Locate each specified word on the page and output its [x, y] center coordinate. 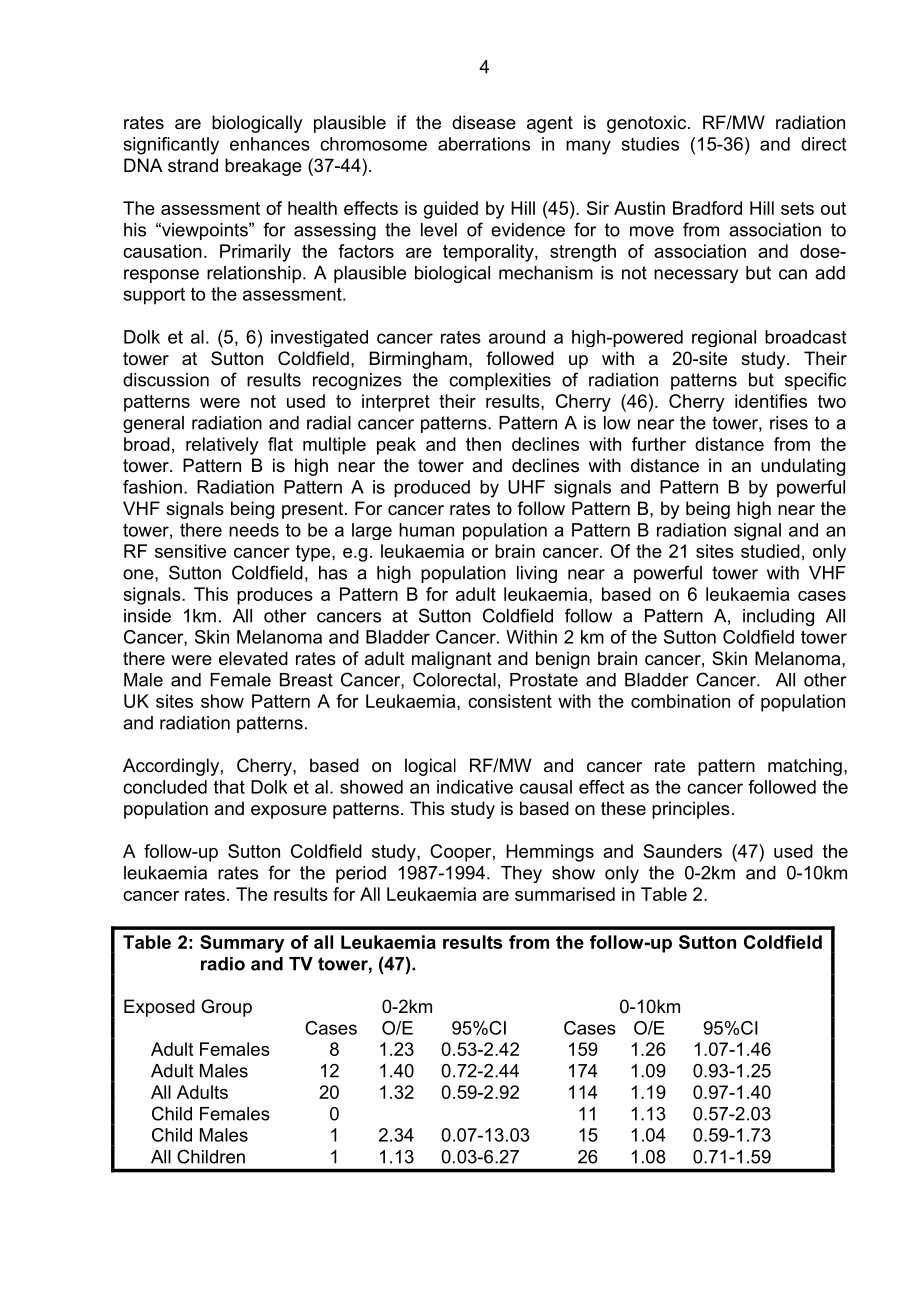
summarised [565, 894]
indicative [475, 787]
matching [805, 767]
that [229, 787]
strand [193, 165]
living [537, 574]
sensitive [190, 551]
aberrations [484, 144]
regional [724, 338]
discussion [166, 380]
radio [223, 964]
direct [823, 144]
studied [770, 551]
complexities [500, 381]
